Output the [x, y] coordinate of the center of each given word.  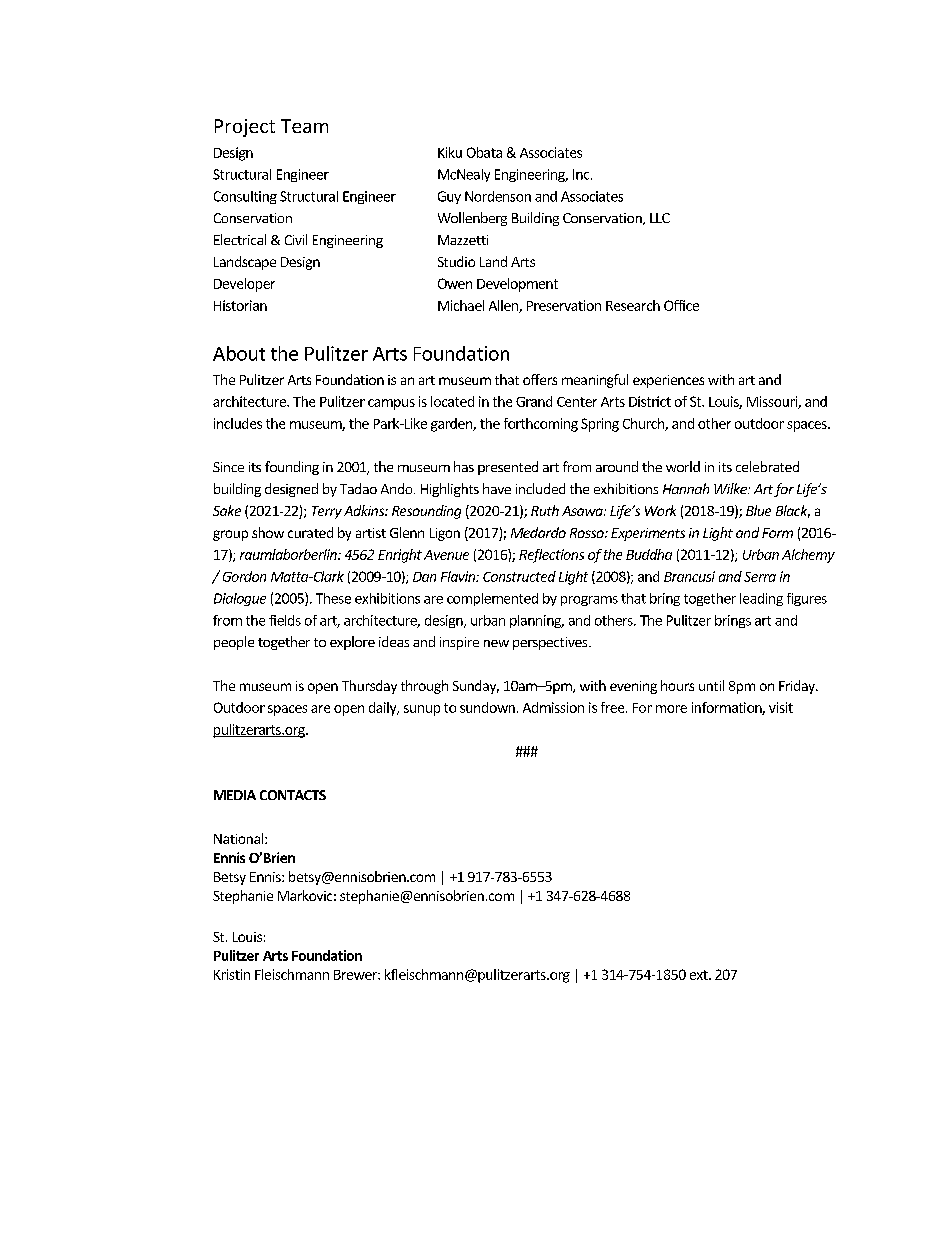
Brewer [356, 975]
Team [304, 126]
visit [781, 707]
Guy [449, 197]
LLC [660, 218]
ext [700, 975]
